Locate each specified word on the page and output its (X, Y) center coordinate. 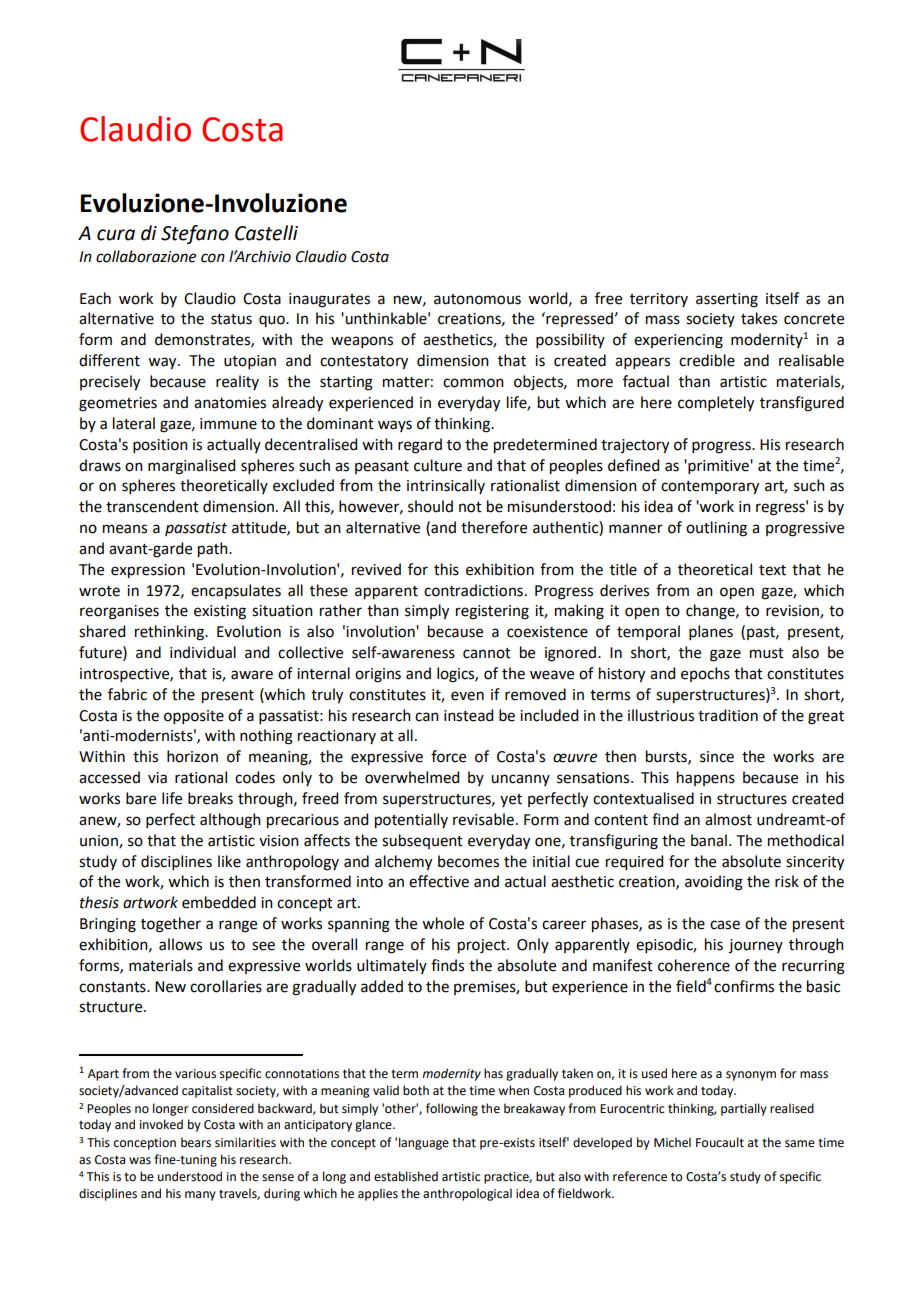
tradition (728, 715)
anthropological (467, 1194)
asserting (727, 300)
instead (468, 715)
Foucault (720, 1142)
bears (196, 1142)
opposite (194, 717)
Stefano (195, 234)
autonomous (477, 299)
